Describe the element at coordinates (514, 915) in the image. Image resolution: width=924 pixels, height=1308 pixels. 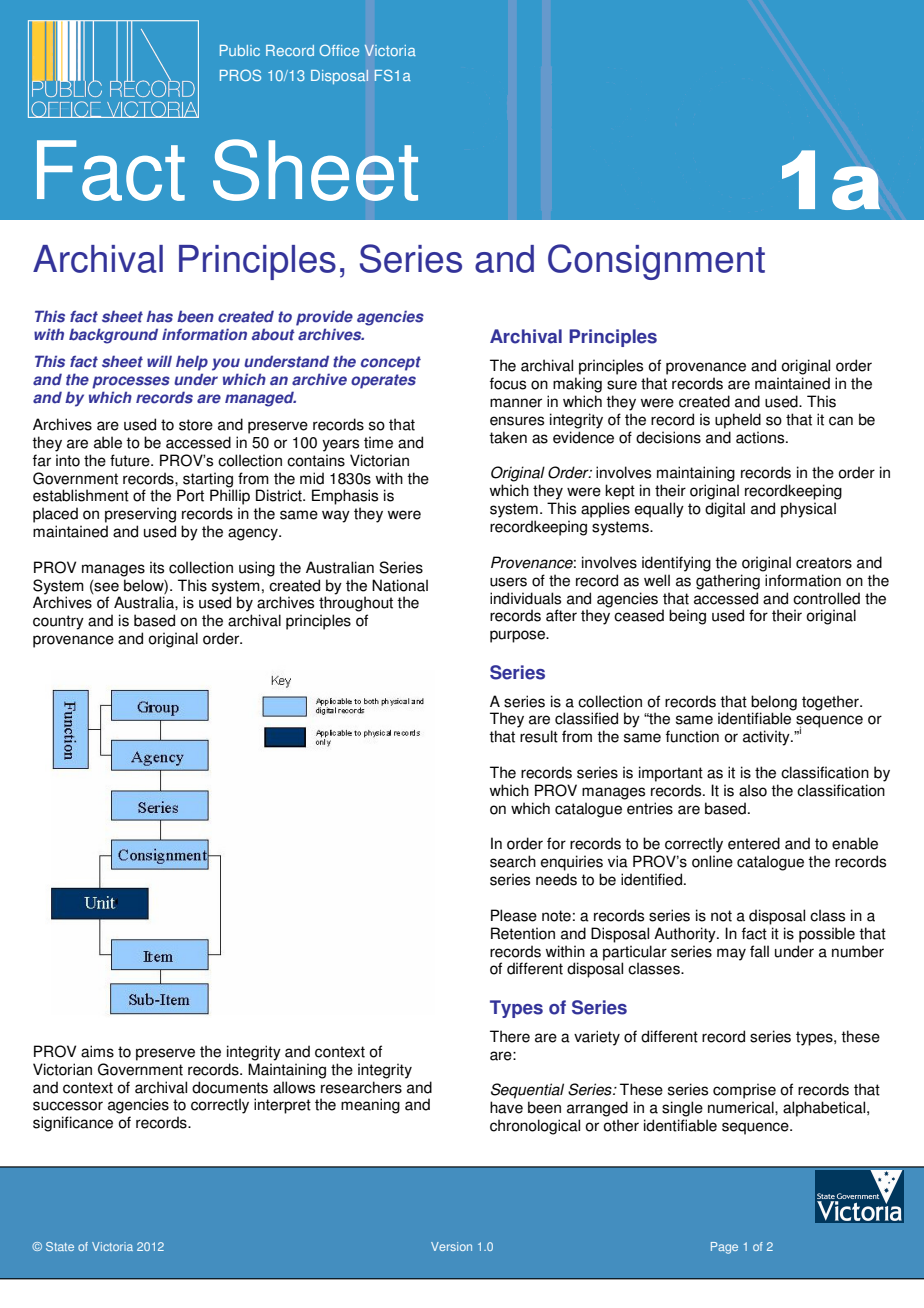
I see `Please` at that location.
